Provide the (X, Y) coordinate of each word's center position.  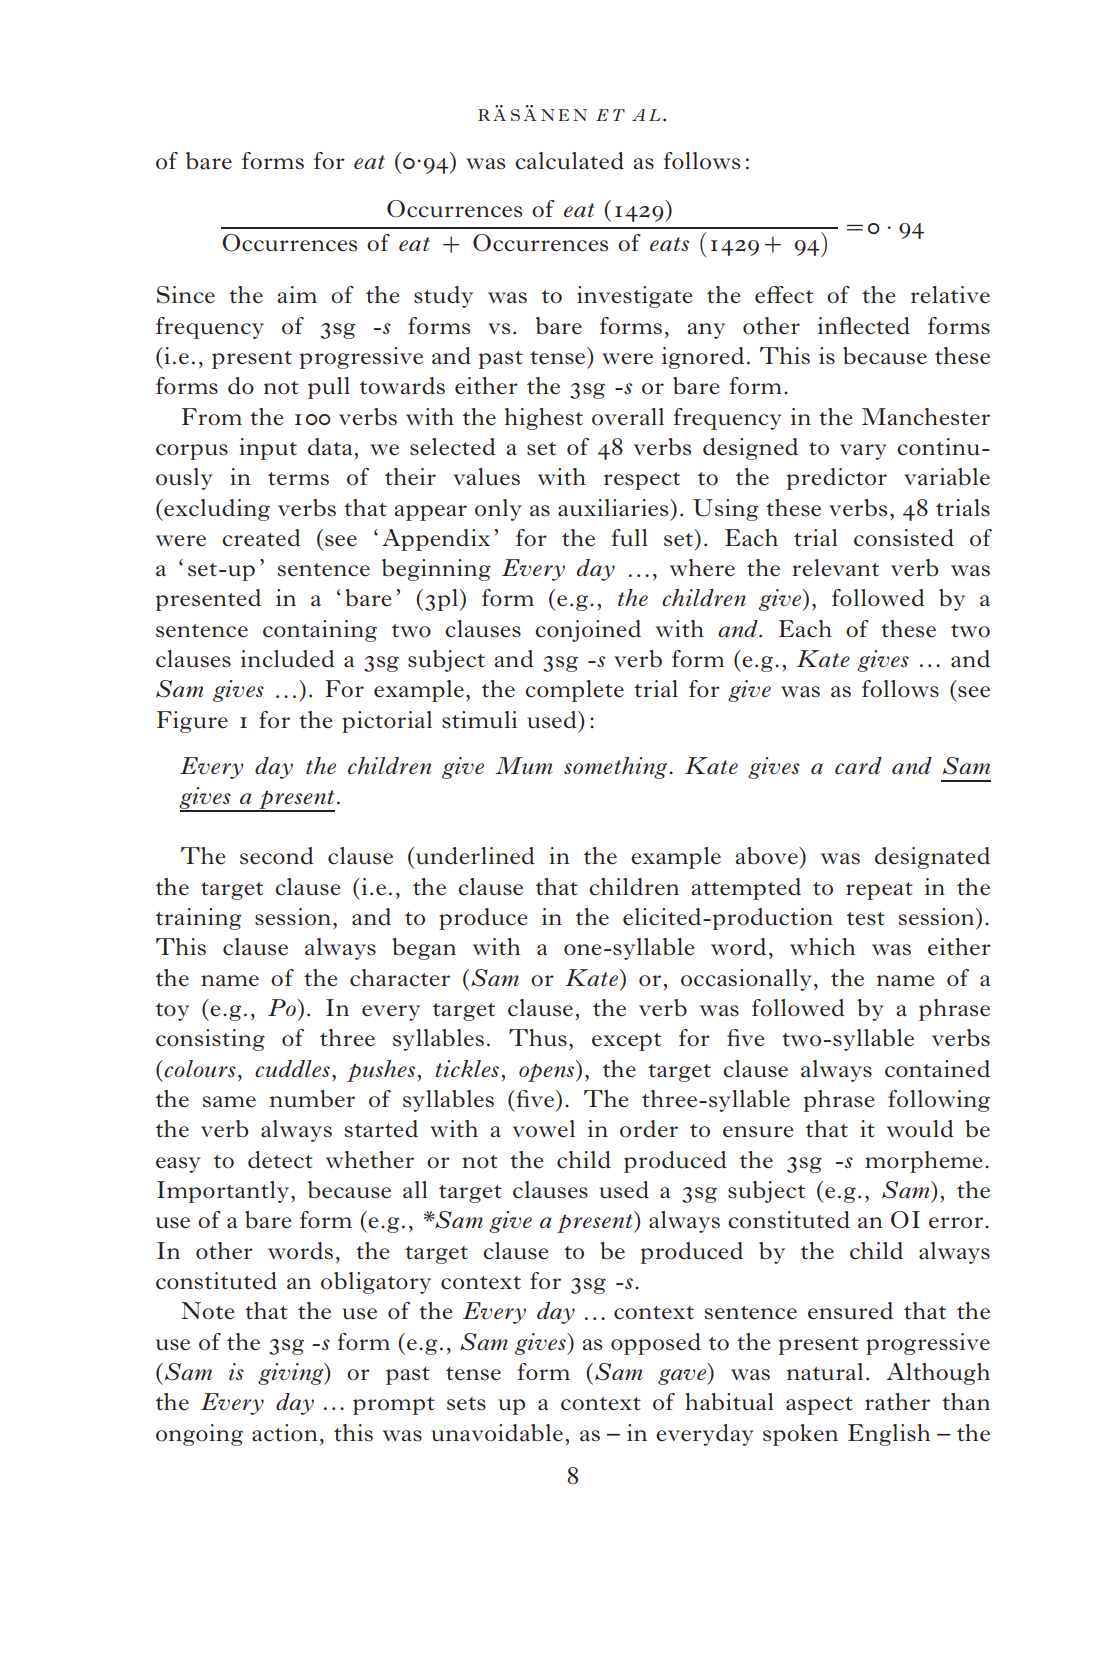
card (858, 765)
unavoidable (497, 1433)
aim (297, 294)
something (615, 768)
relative (950, 295)
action (285, 1433)
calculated (569, 161)
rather (897, 1402)
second (277, 856)
